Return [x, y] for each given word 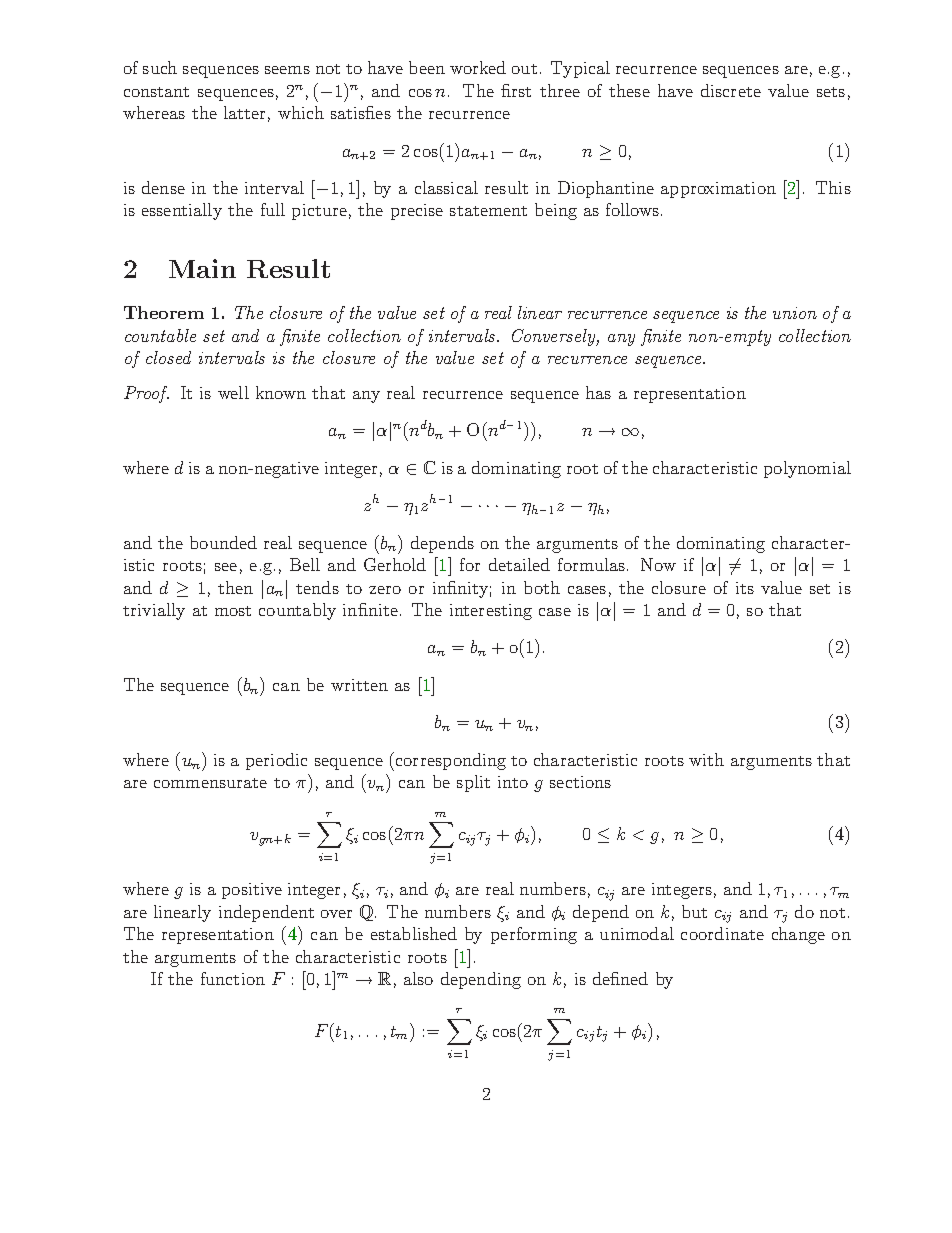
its [745, 588]
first [516, 90]
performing [534, 935]
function [233, 978]
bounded [223, 542]
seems [287, 70]
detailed [519, 564]
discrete [731, 90]
